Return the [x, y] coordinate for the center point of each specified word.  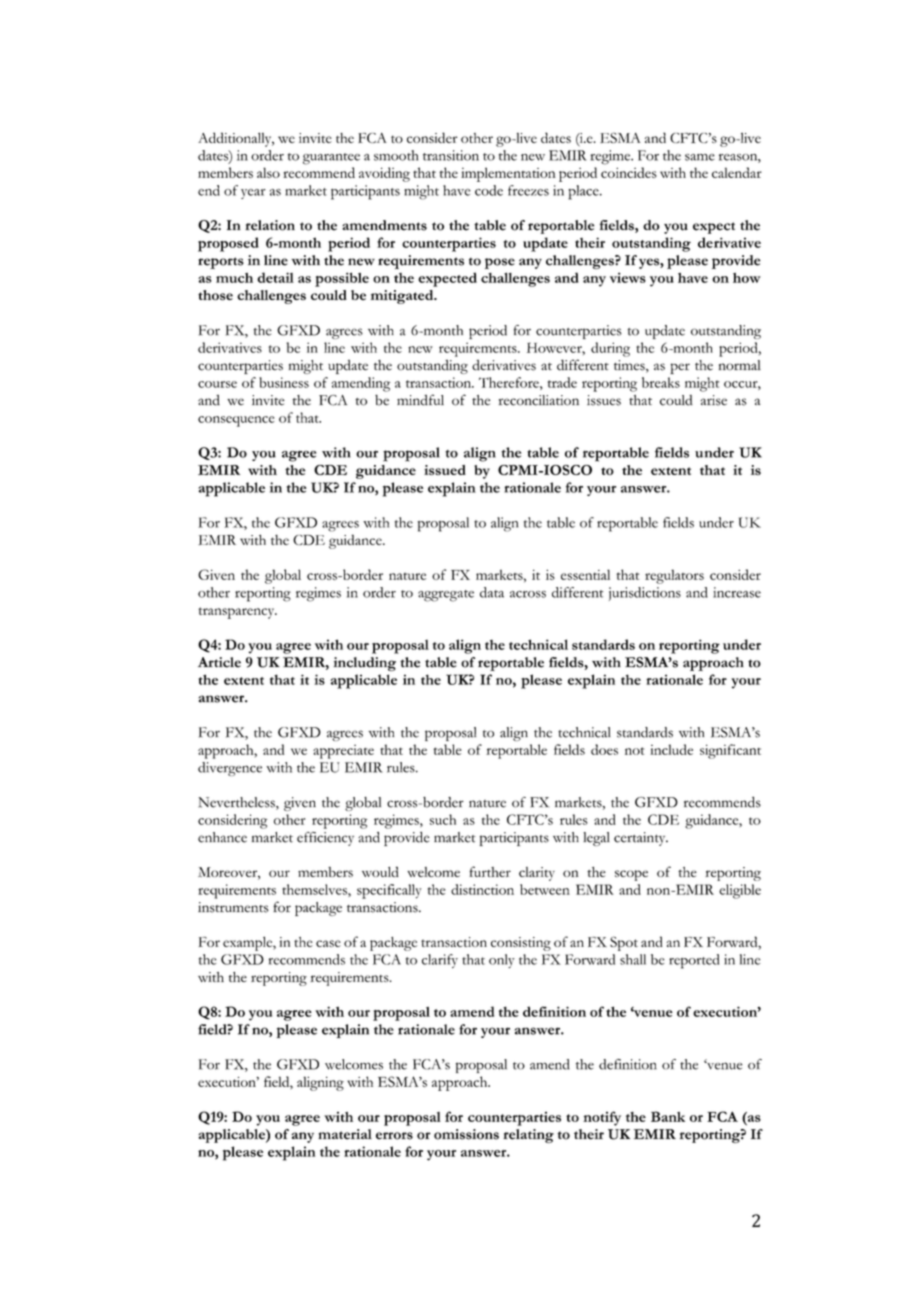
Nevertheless [237, 803]
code [489, 190]
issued [445, 470]
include [671, 749]
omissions [466, 1134]
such [443, 819]
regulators [674, 576]
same [700, 157]
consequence [236, 421]
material [345, 1134]
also [268, 172]
